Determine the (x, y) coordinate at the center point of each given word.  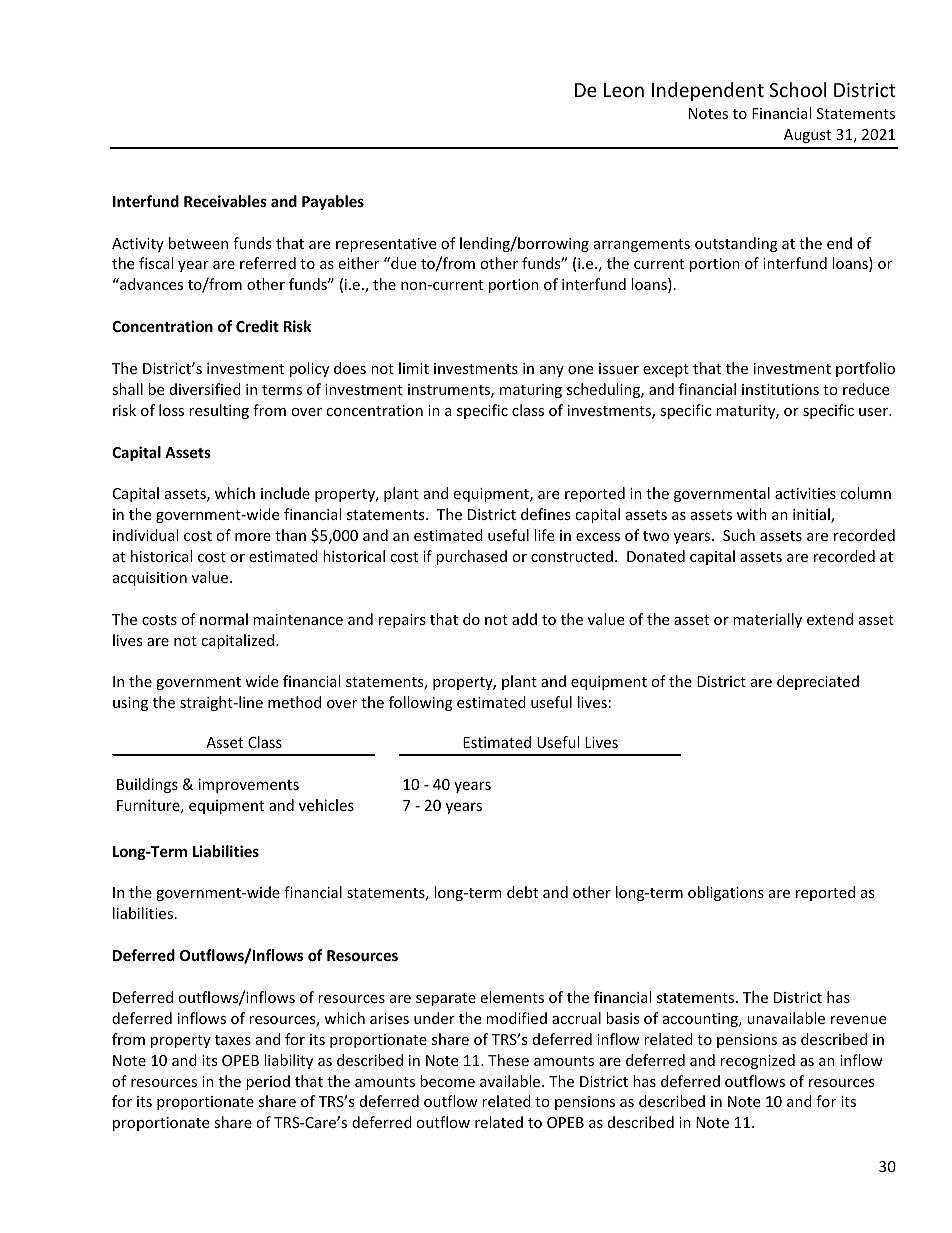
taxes (233, 1040)
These (508, 1060)
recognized (757, 1061)
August (807, 136)
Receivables (225, 201)
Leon (624, 90)
